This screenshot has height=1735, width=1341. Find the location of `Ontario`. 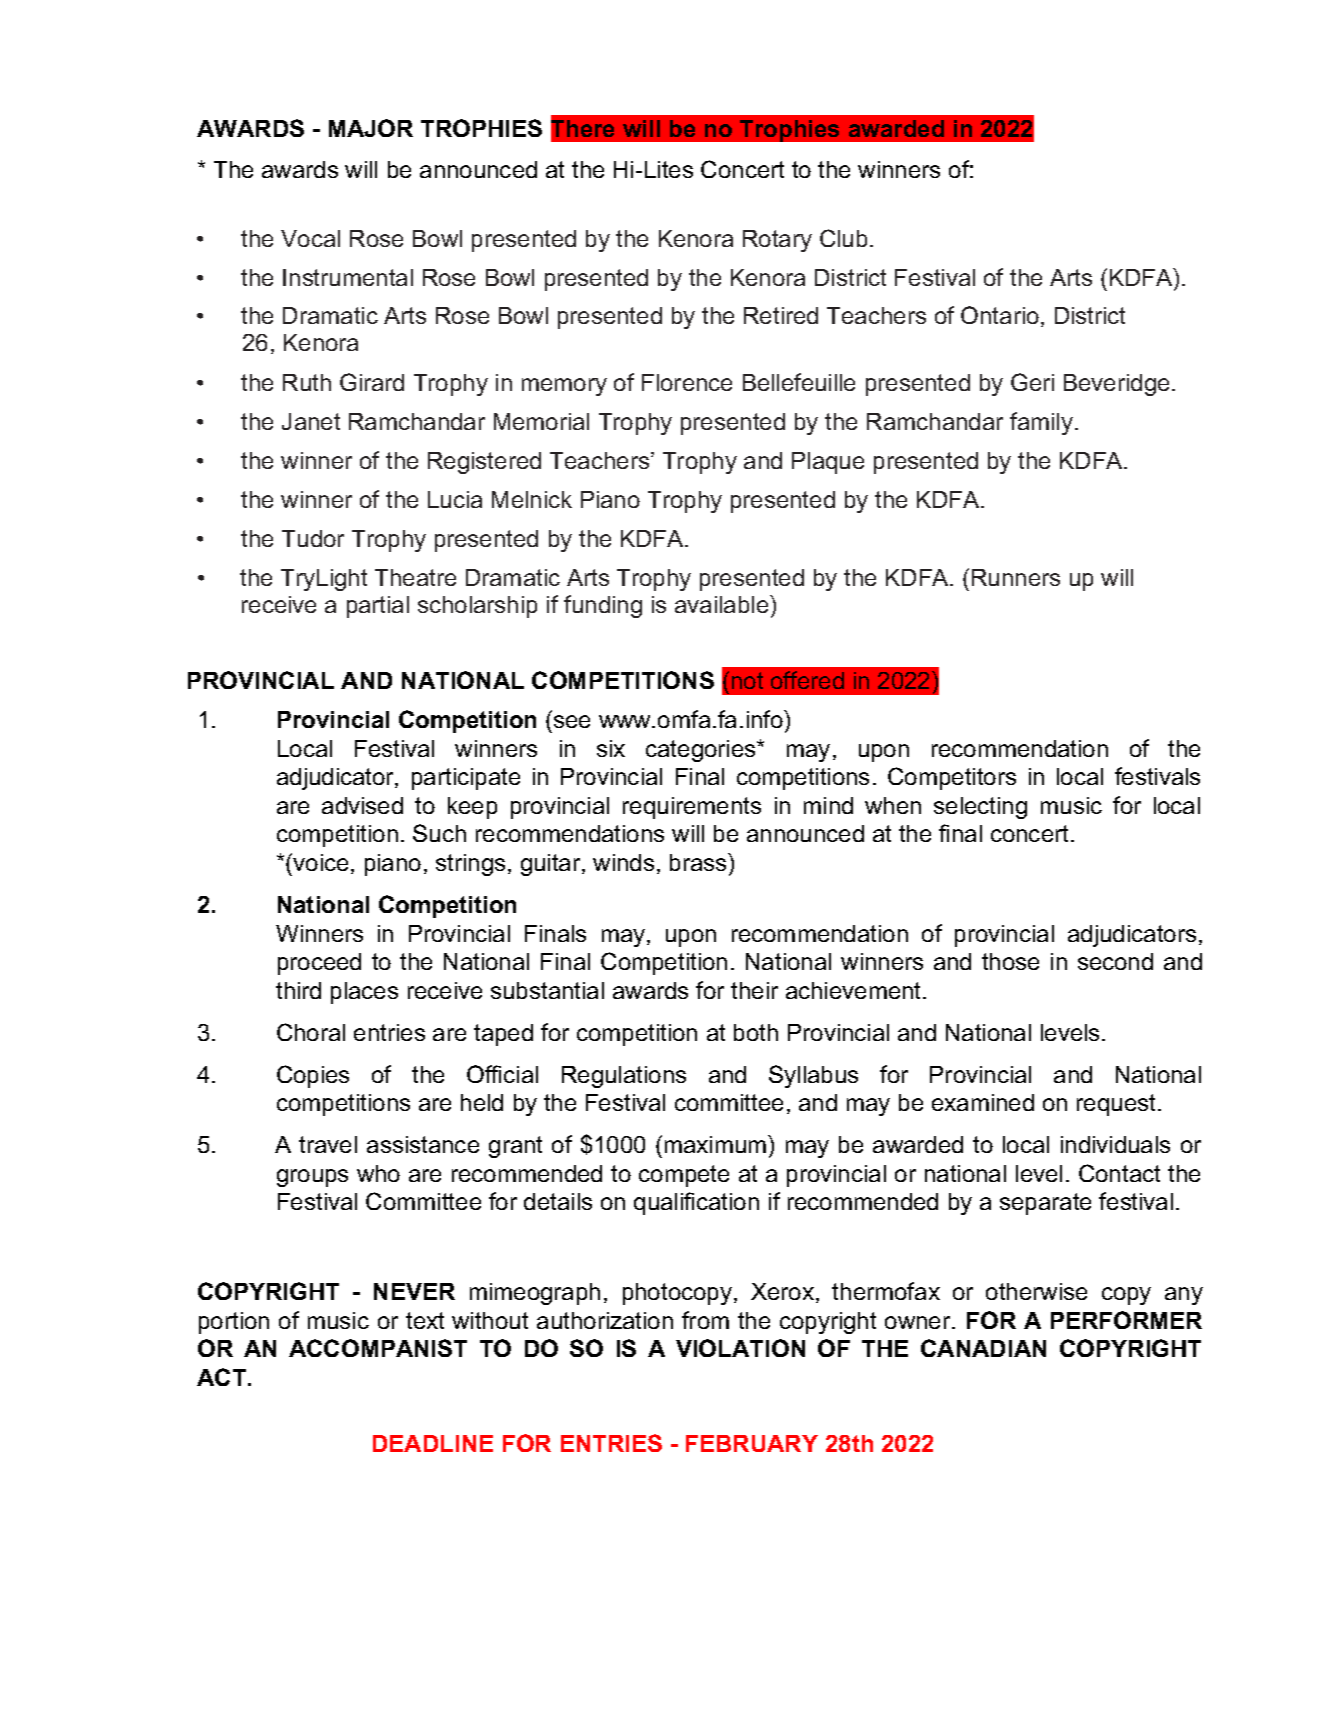

Ontario is located at coordinates (1000, 315).
